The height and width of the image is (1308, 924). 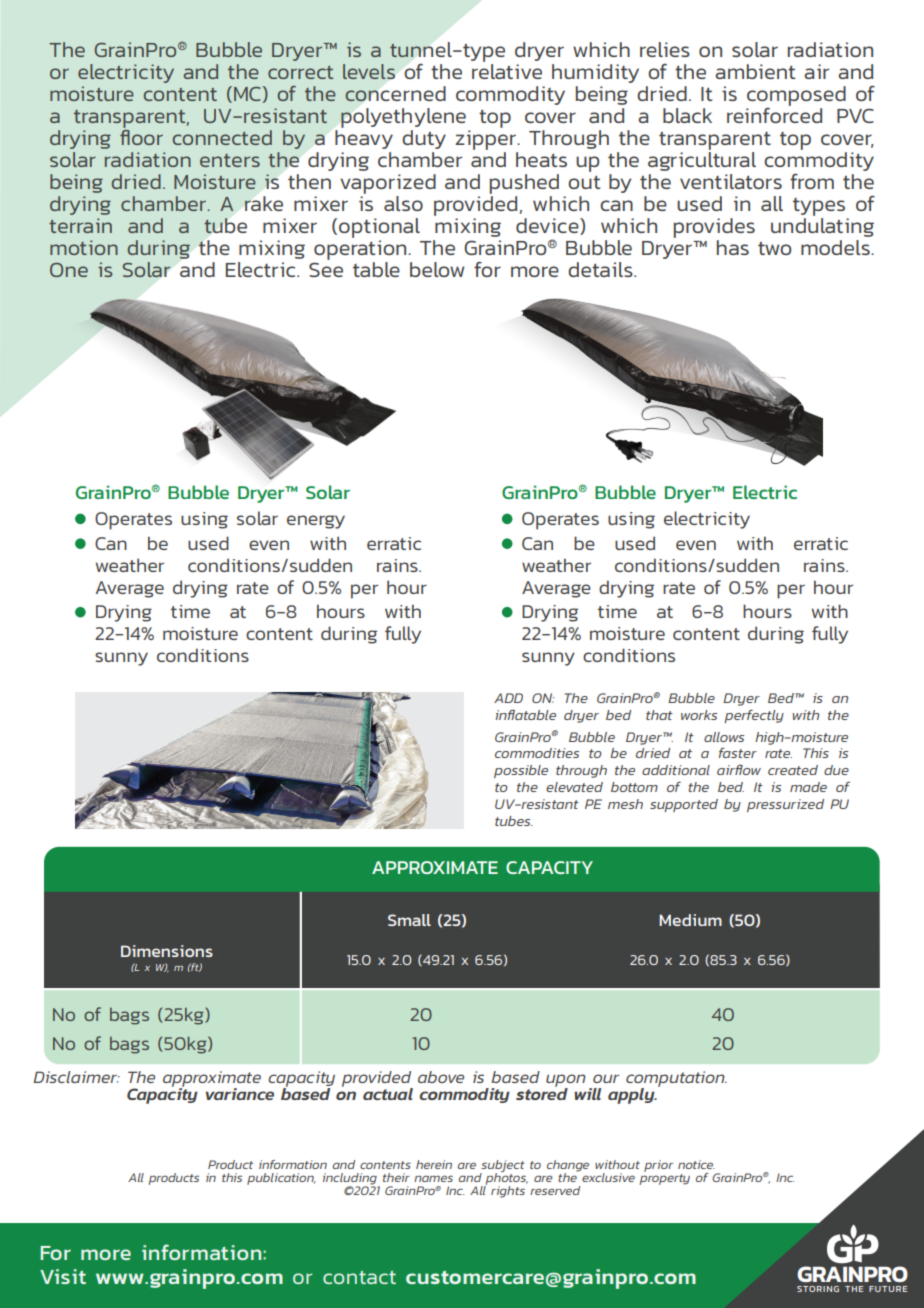 I want to click on below, so click(x=437, y=269).
